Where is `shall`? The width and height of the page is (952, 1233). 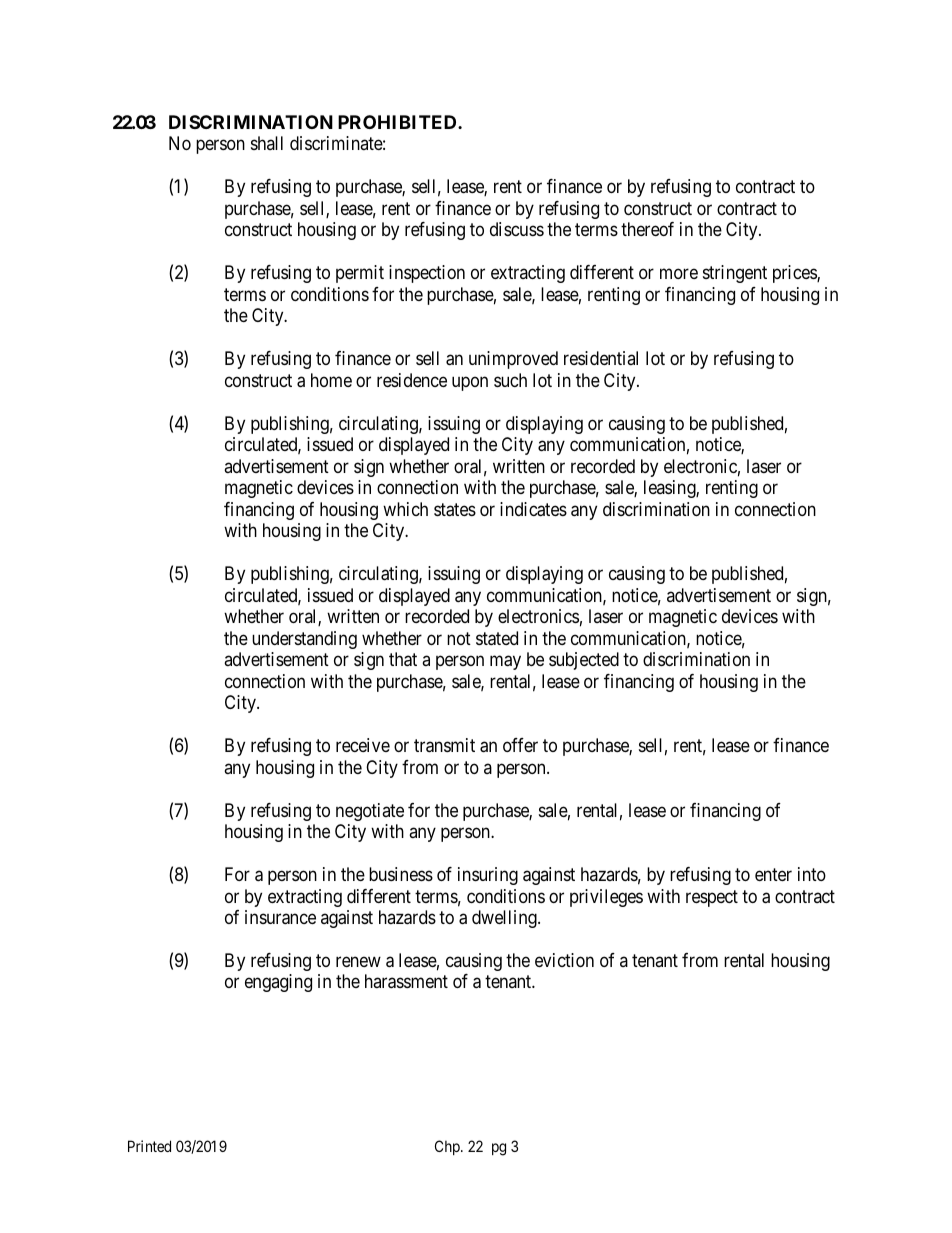 shall is located at coordinates (267, 143).
